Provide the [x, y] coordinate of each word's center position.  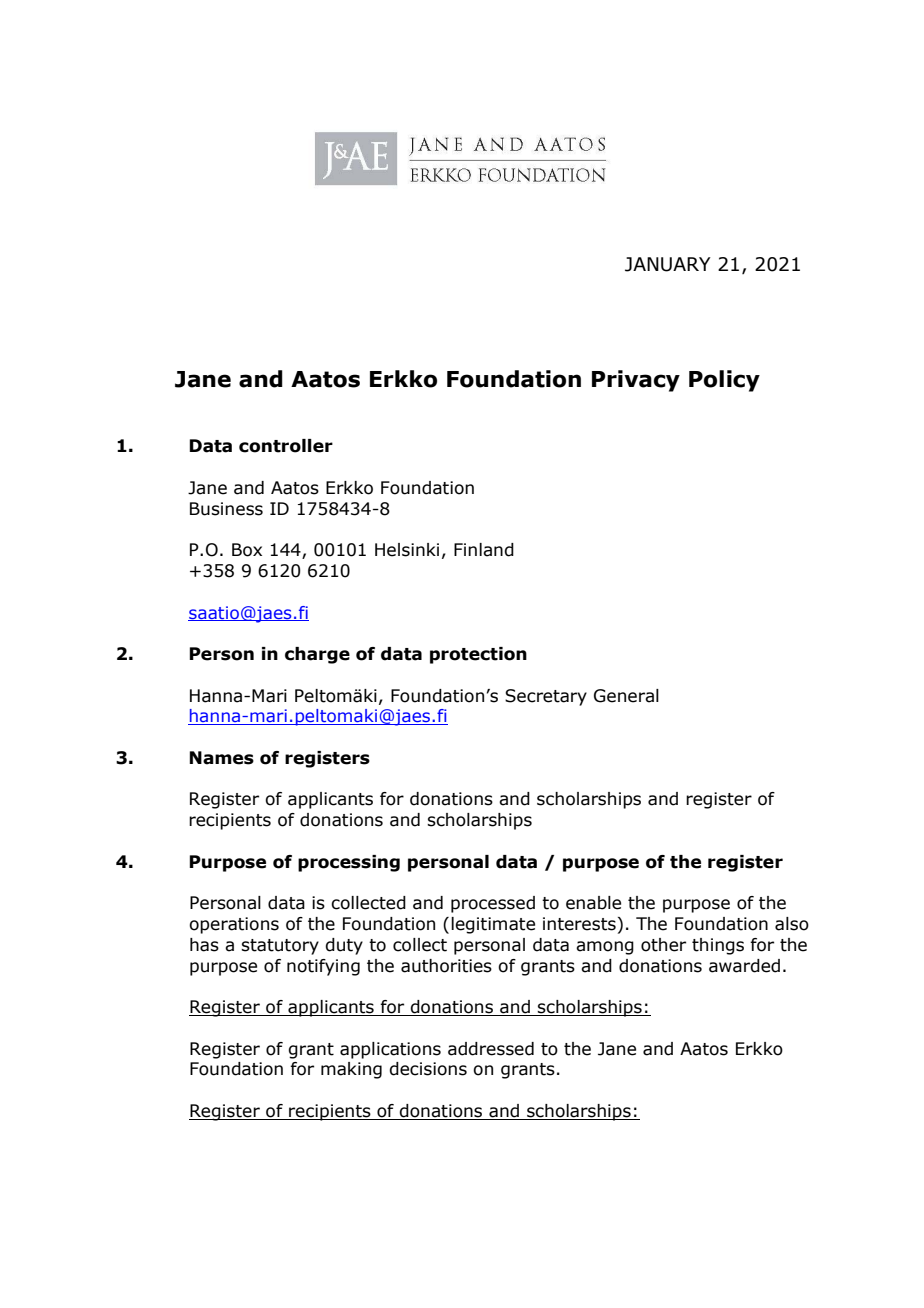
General [626, 696]
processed [493, 904]
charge [317, 655]
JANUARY [668, 264]
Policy [724, 381]
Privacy [636, 381]
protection [478, 655]
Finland [484, 550]
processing [349, 863]
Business [226, 509]
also [792, 924]
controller [286, 446]
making [351, 1070]
